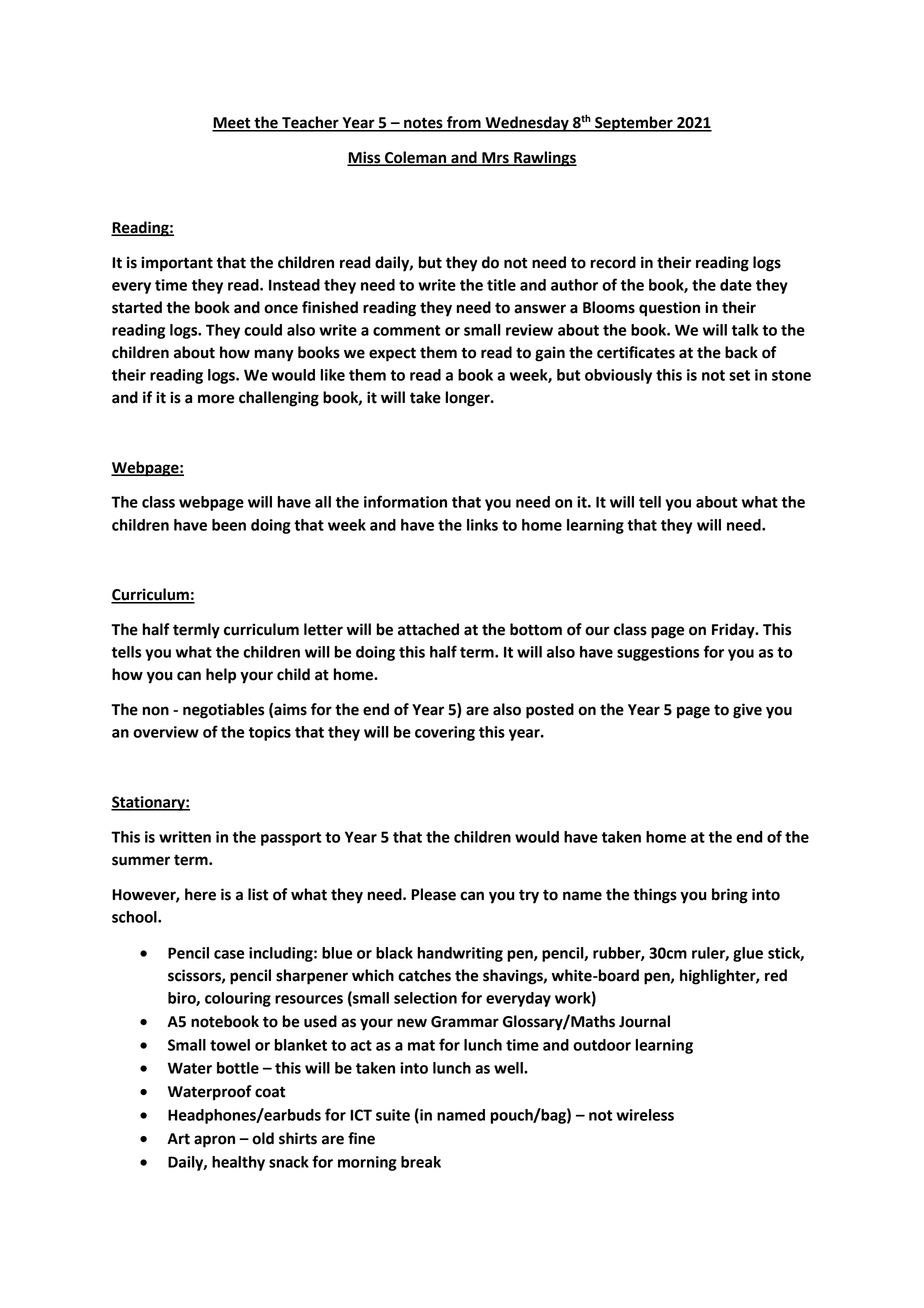 Image resolution: width=924 pixels, height=1308 pixels. I want to click on Meet, so click(232, 124).
